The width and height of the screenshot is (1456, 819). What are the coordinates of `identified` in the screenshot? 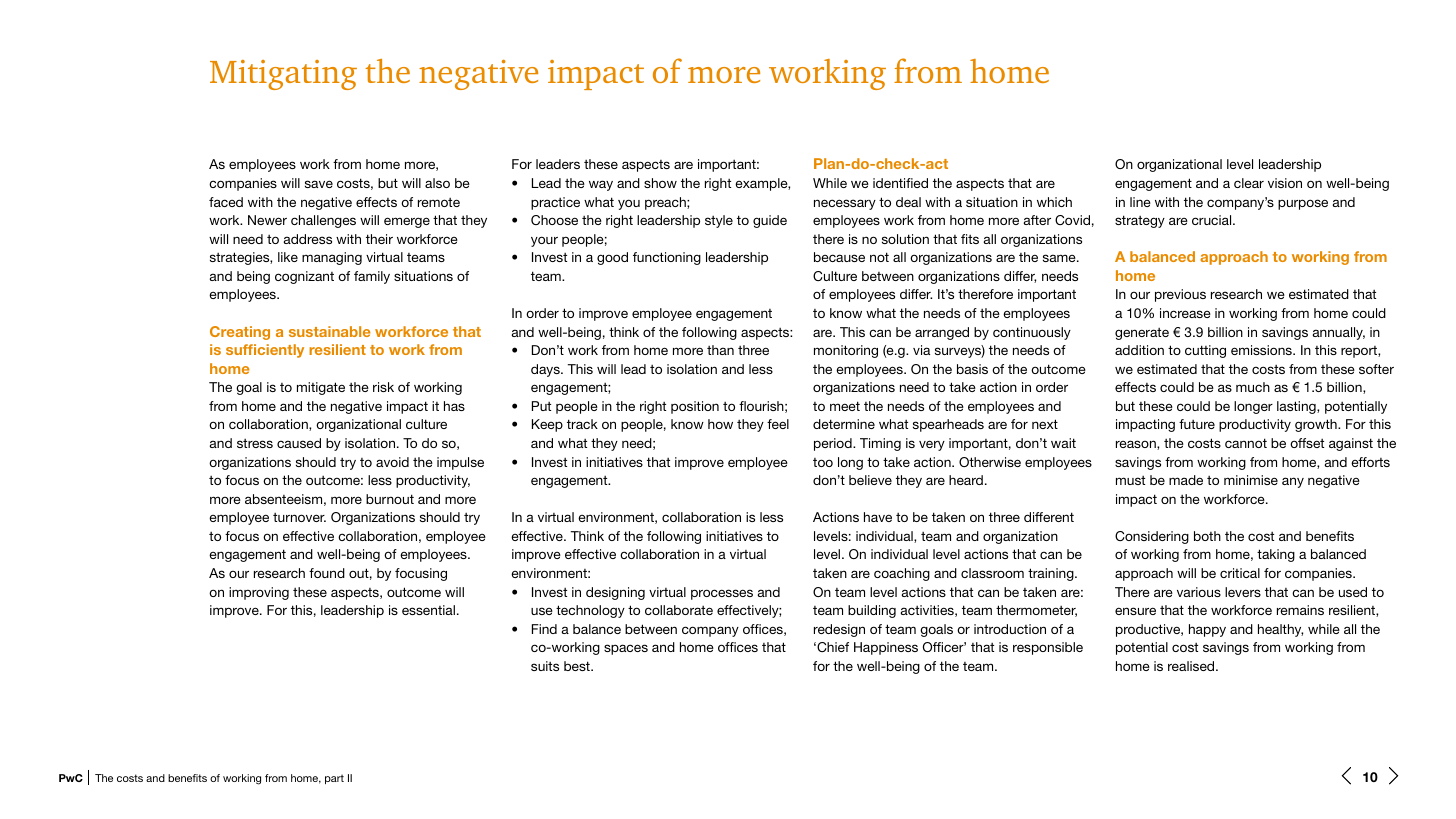 It's located at (900, 183).
